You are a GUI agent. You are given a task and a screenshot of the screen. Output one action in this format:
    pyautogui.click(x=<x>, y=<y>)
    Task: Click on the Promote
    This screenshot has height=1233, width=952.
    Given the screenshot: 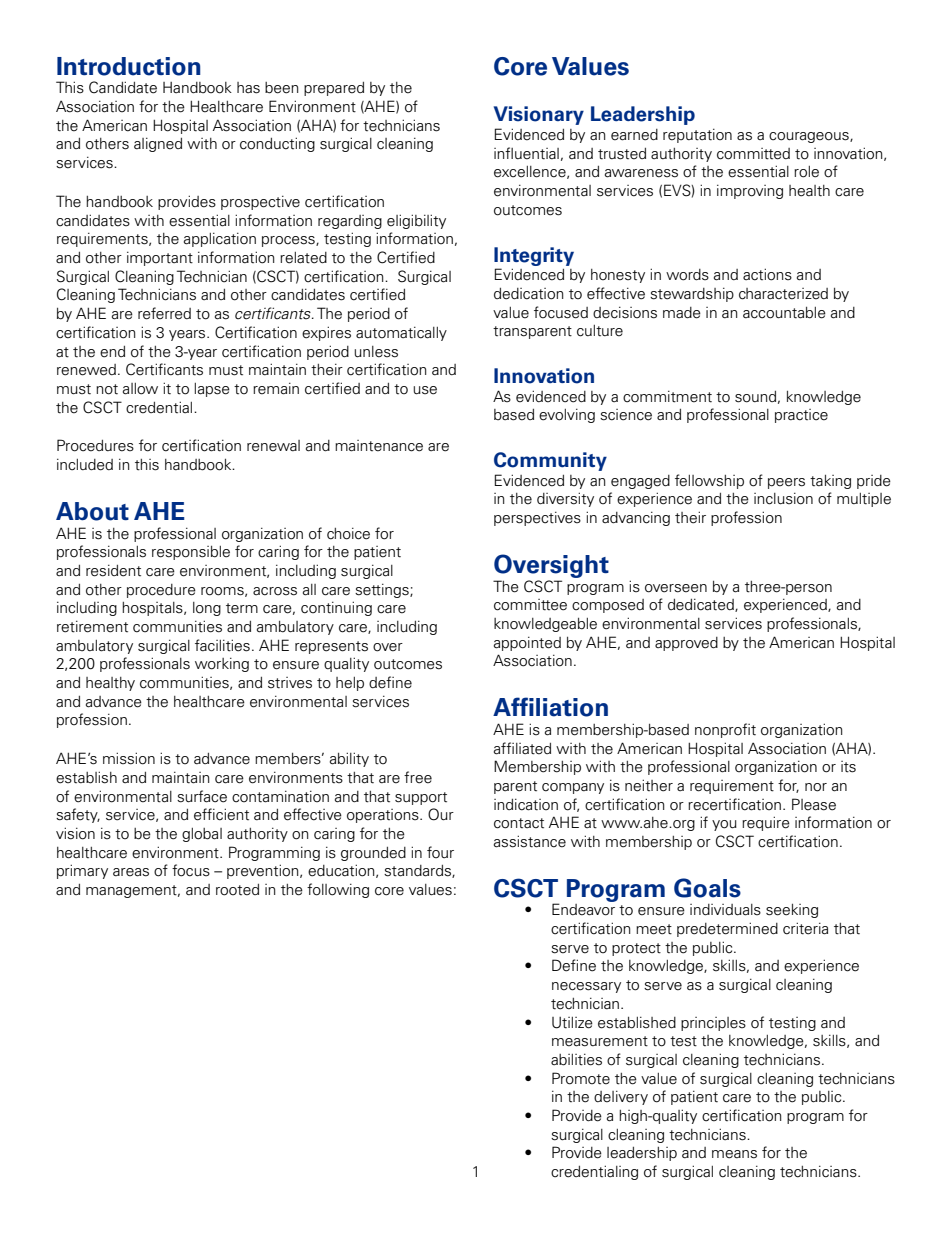 What is the action you would take?
    pyautogui.click(x=581, y=1078)
